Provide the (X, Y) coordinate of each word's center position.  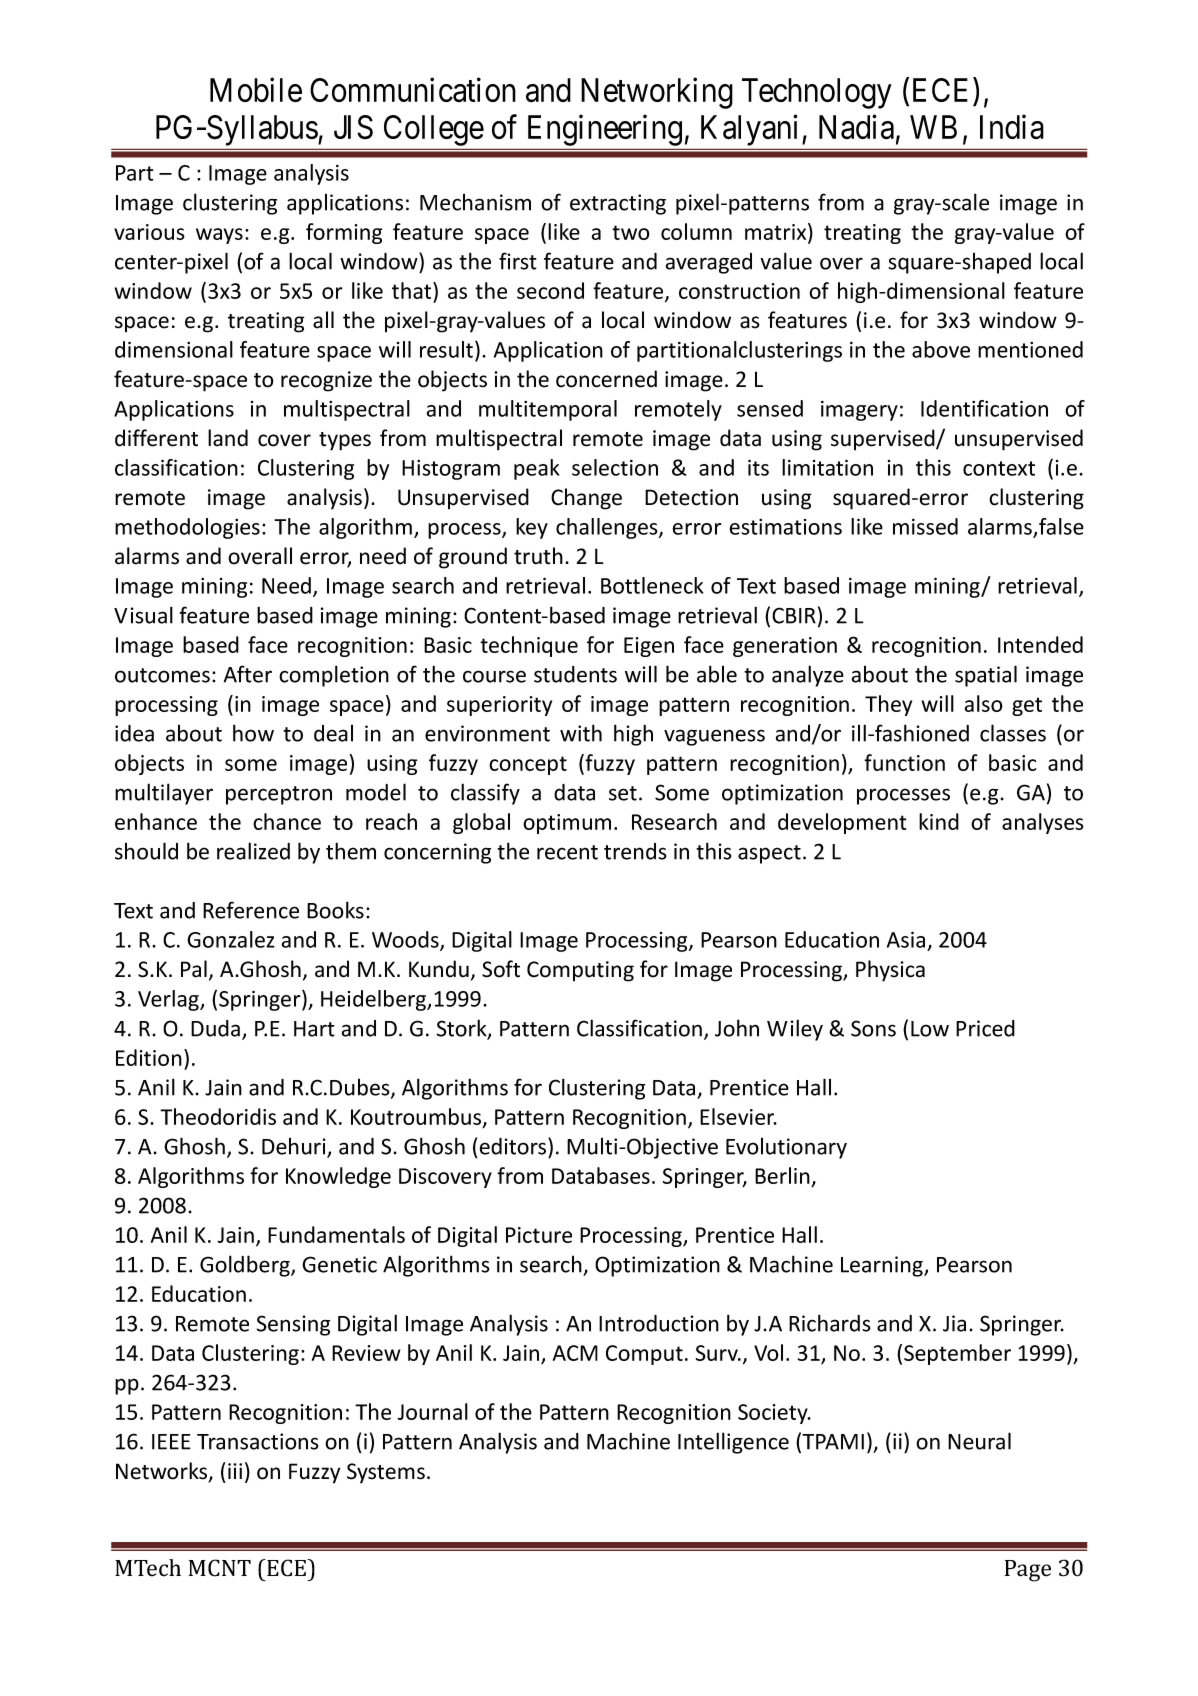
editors (514, 1146)
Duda (215, 1028)
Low (930, 1029)
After (248, 674)
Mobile (256, 89)
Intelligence (733, 1443)
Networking (657, 93)
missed (925, 526)
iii (235, 1471)
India (1012, 127)
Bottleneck (652, 585)
